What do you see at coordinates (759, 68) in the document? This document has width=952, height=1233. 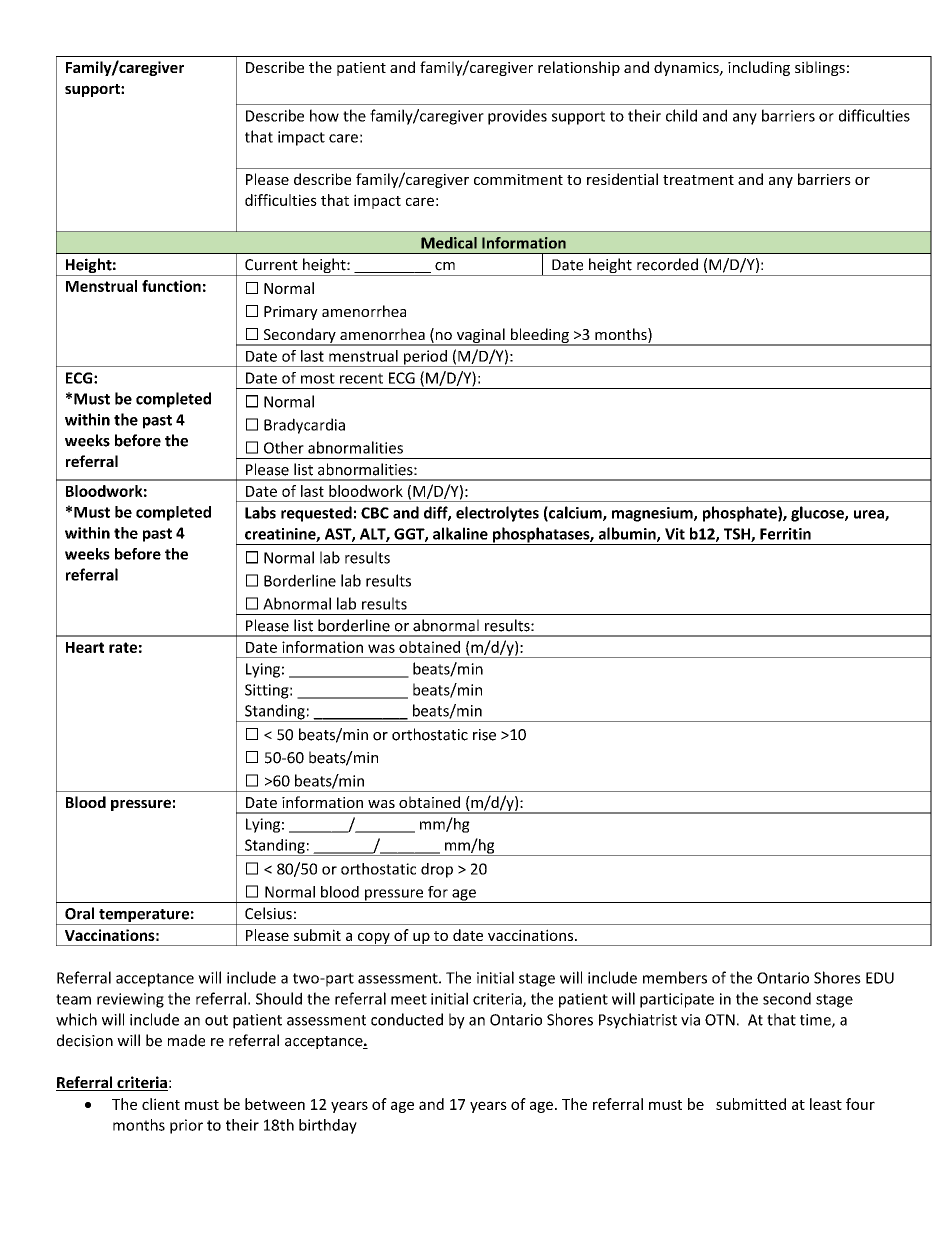 I see `including` at bounding box center [759, 68].
